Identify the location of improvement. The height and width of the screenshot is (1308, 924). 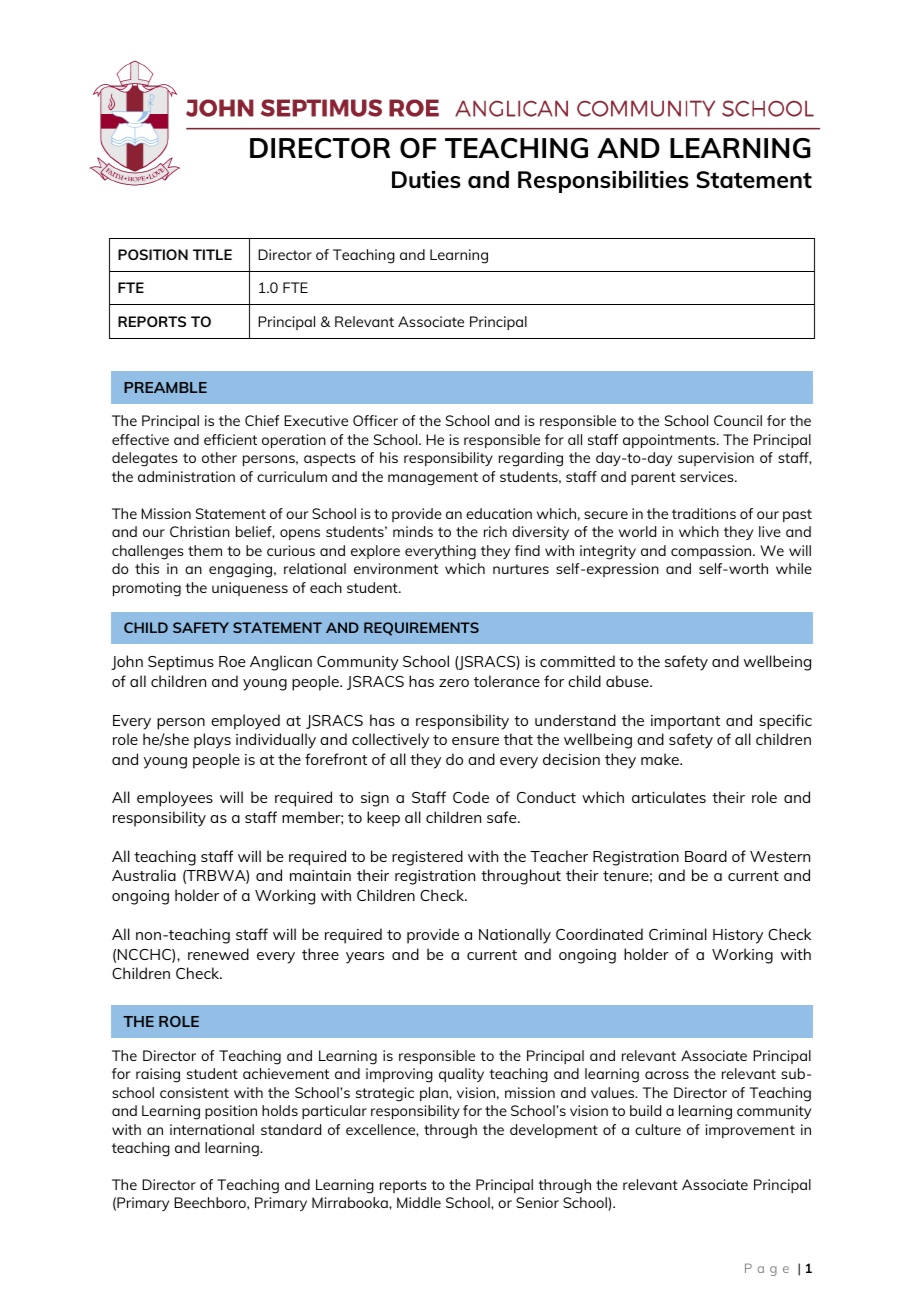
(750, 1131).
